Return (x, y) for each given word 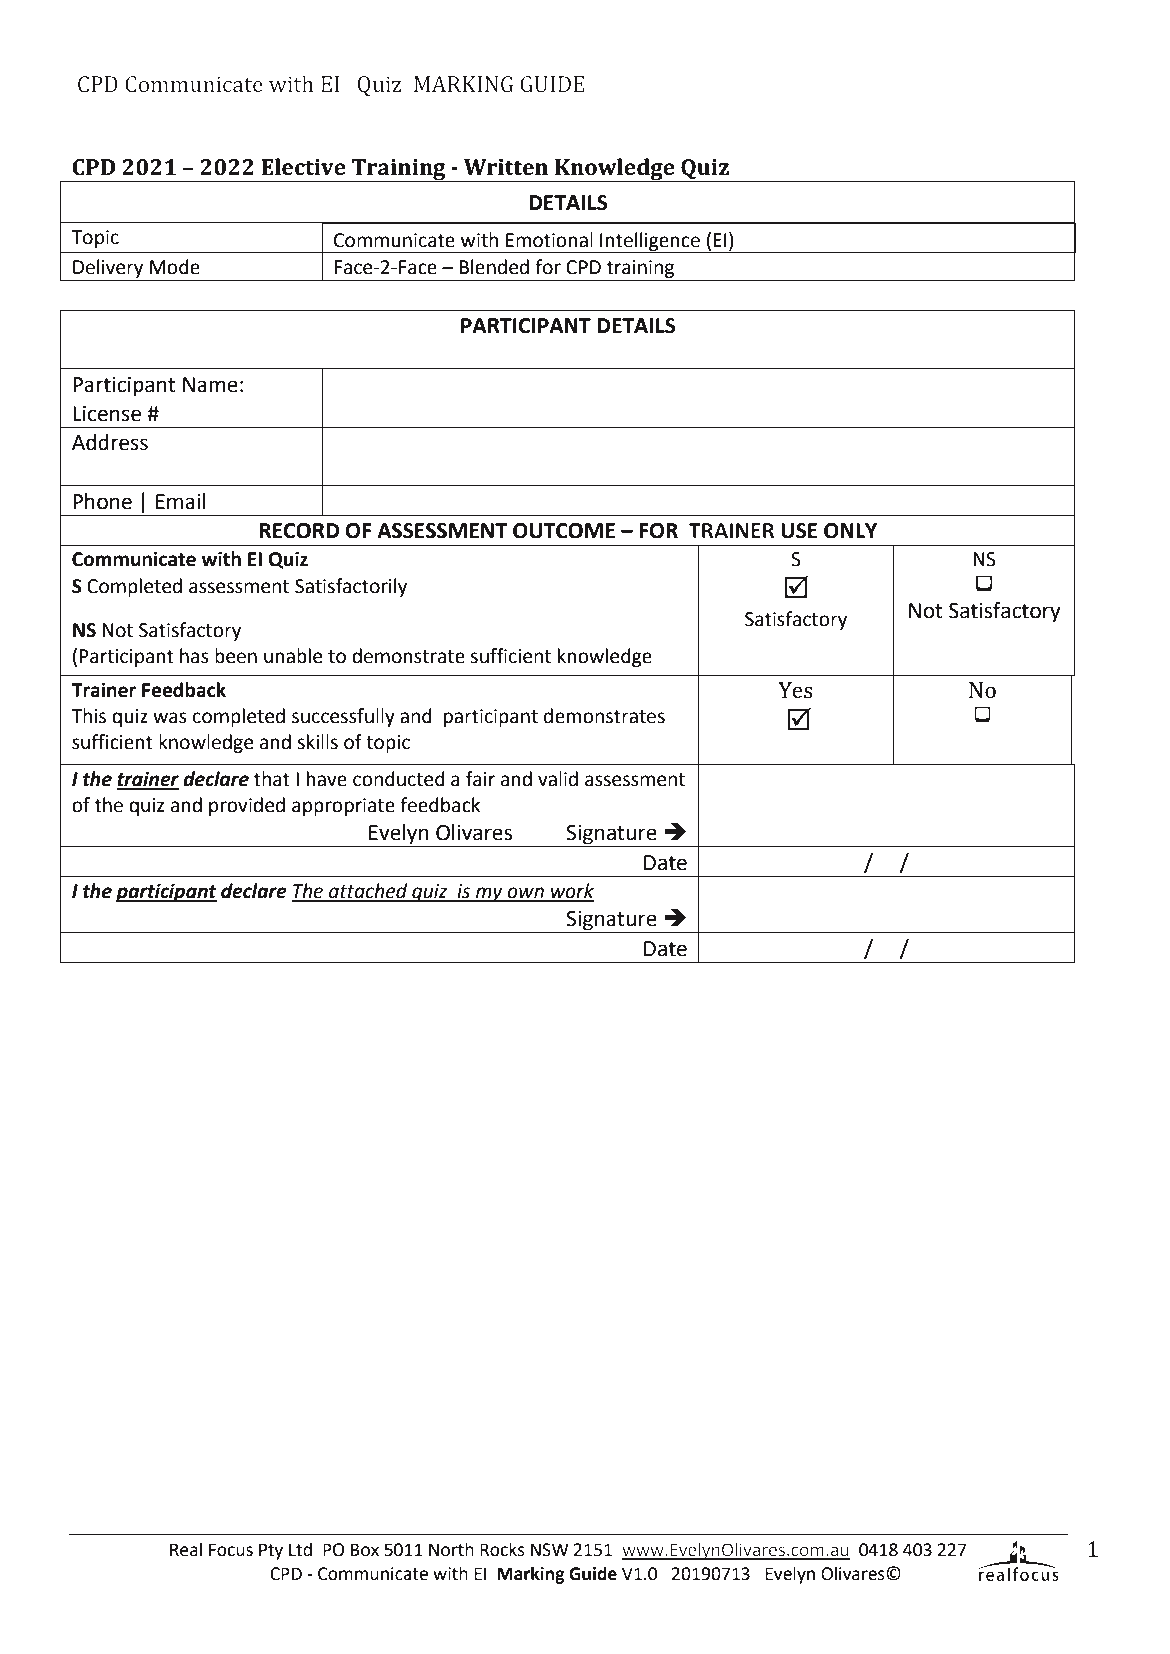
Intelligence (650, 242)
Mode (175, 267)
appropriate (343, 807)
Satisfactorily (351, 587)
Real (186, 1549)
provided (247, 806)
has (194, 656)
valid (558, 779)
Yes (795, 690)
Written (506, 167)
